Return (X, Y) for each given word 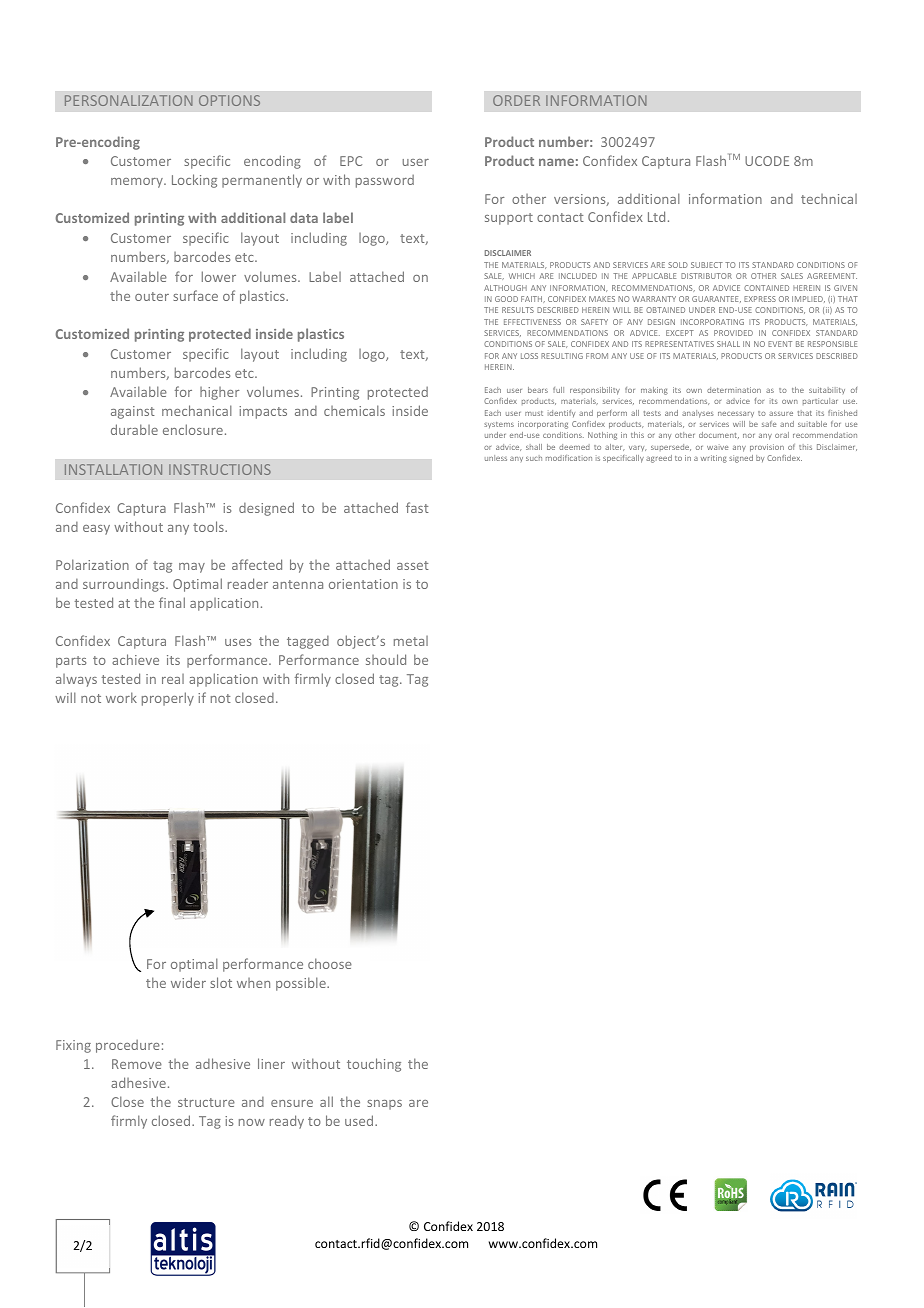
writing (714, 459)
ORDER (516, 100)
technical (829, 199)
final (172, 602)
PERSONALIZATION (129, 100)
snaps (384, 1105)
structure (206, 1102)
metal (411, 641)
